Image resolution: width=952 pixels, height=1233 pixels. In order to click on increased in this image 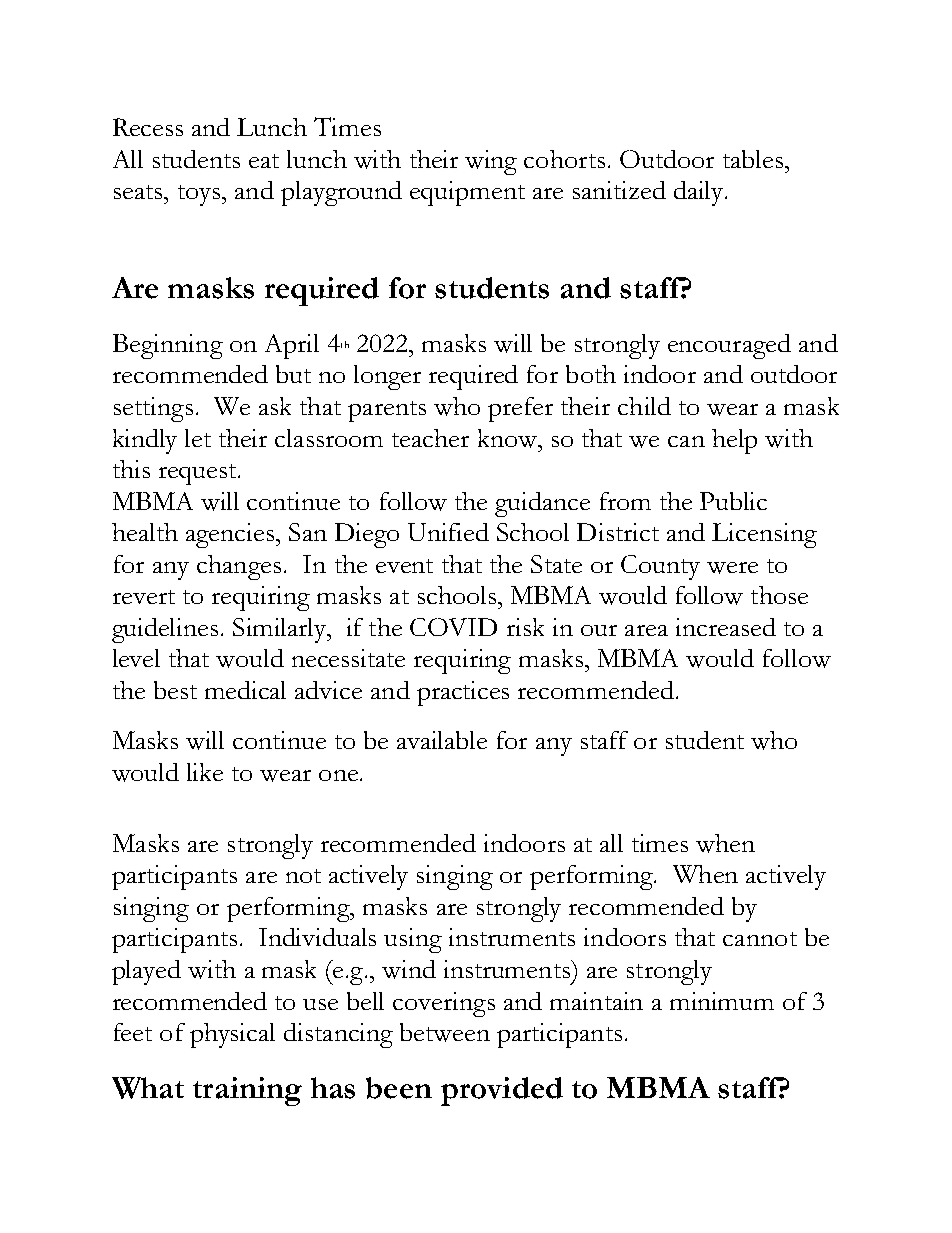, I will do `click(726, 627)`.
